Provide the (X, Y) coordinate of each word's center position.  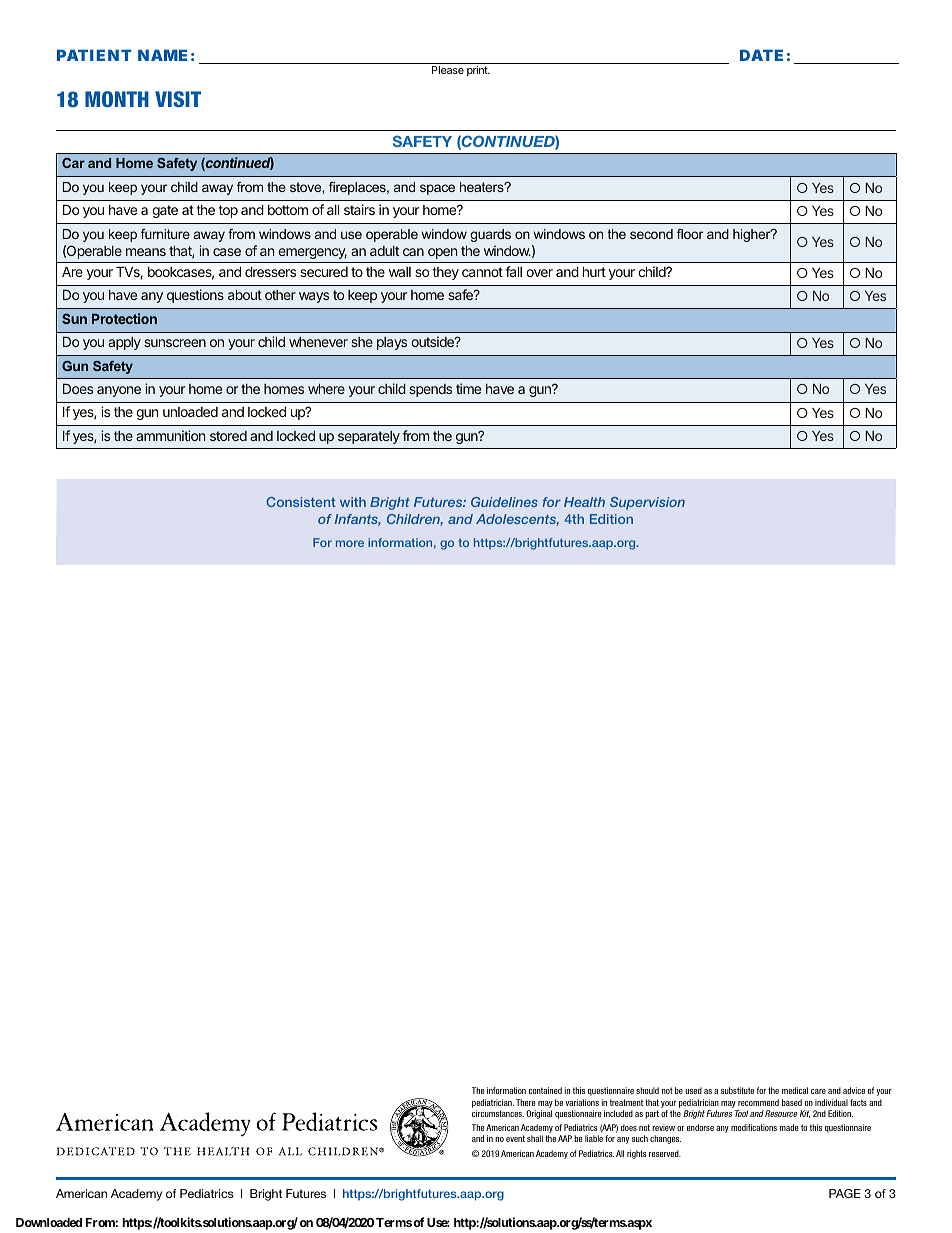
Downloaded (49, 1222)
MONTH (117, 99)
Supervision (647, 503)
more (350, 543)
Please (448, 70)
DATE (761, 55)
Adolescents (517, 520)
